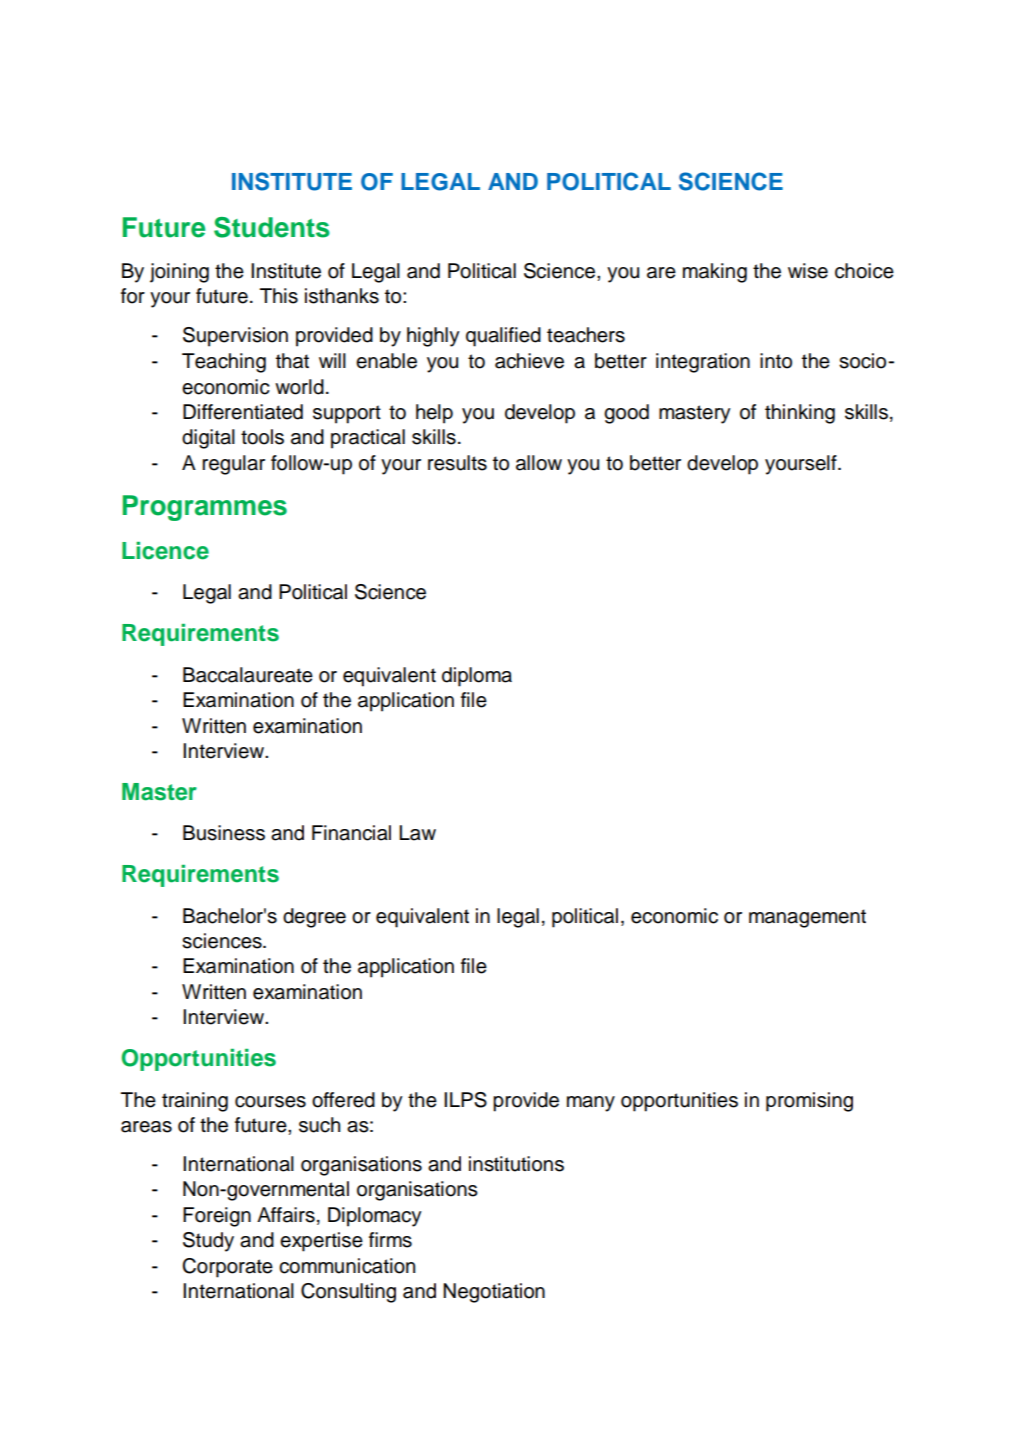 This screenshot has height=1436, width=1015. What do you see at coordinates (205, 508) in the screenshot?
I see `Programmes` at bounding box center [205, 508].
